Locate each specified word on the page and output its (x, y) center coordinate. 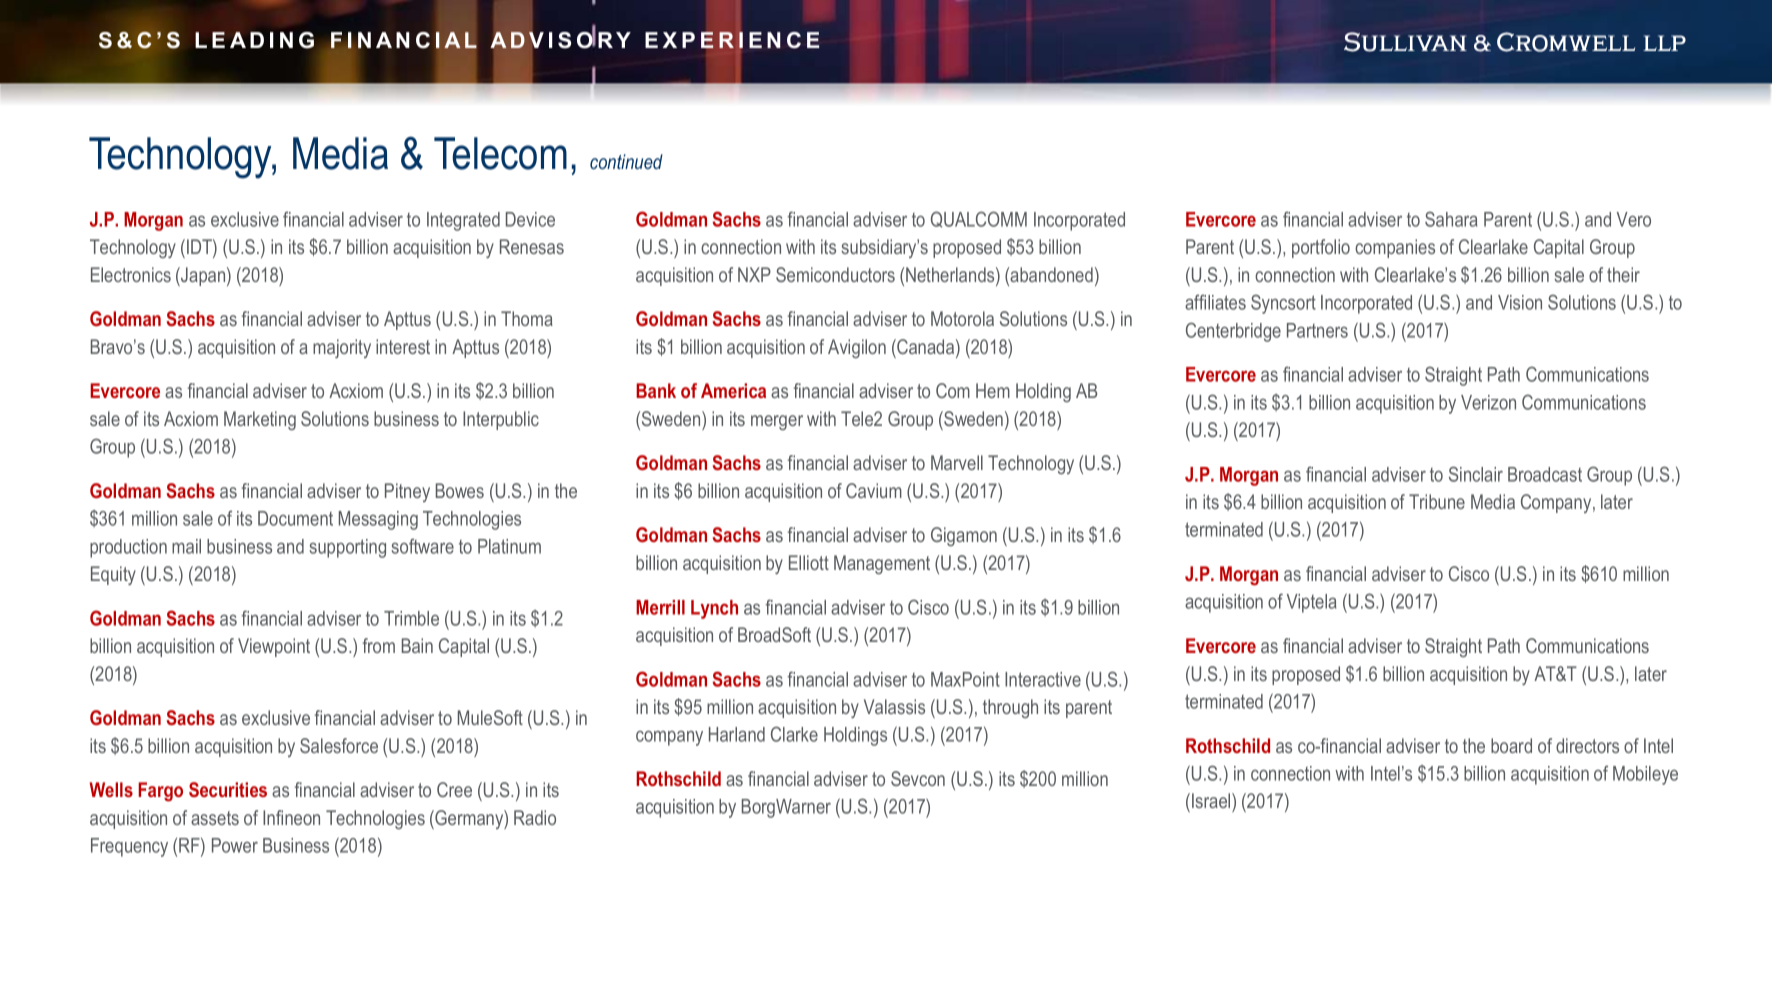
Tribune (1437, 501)
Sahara (1451, 219)
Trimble (411, 618)
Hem (993, 390)
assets (215, 818)
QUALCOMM (979, 219)
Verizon (1488, 402)
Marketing (260, 420)
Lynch (714, 609)
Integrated (463, 221)
